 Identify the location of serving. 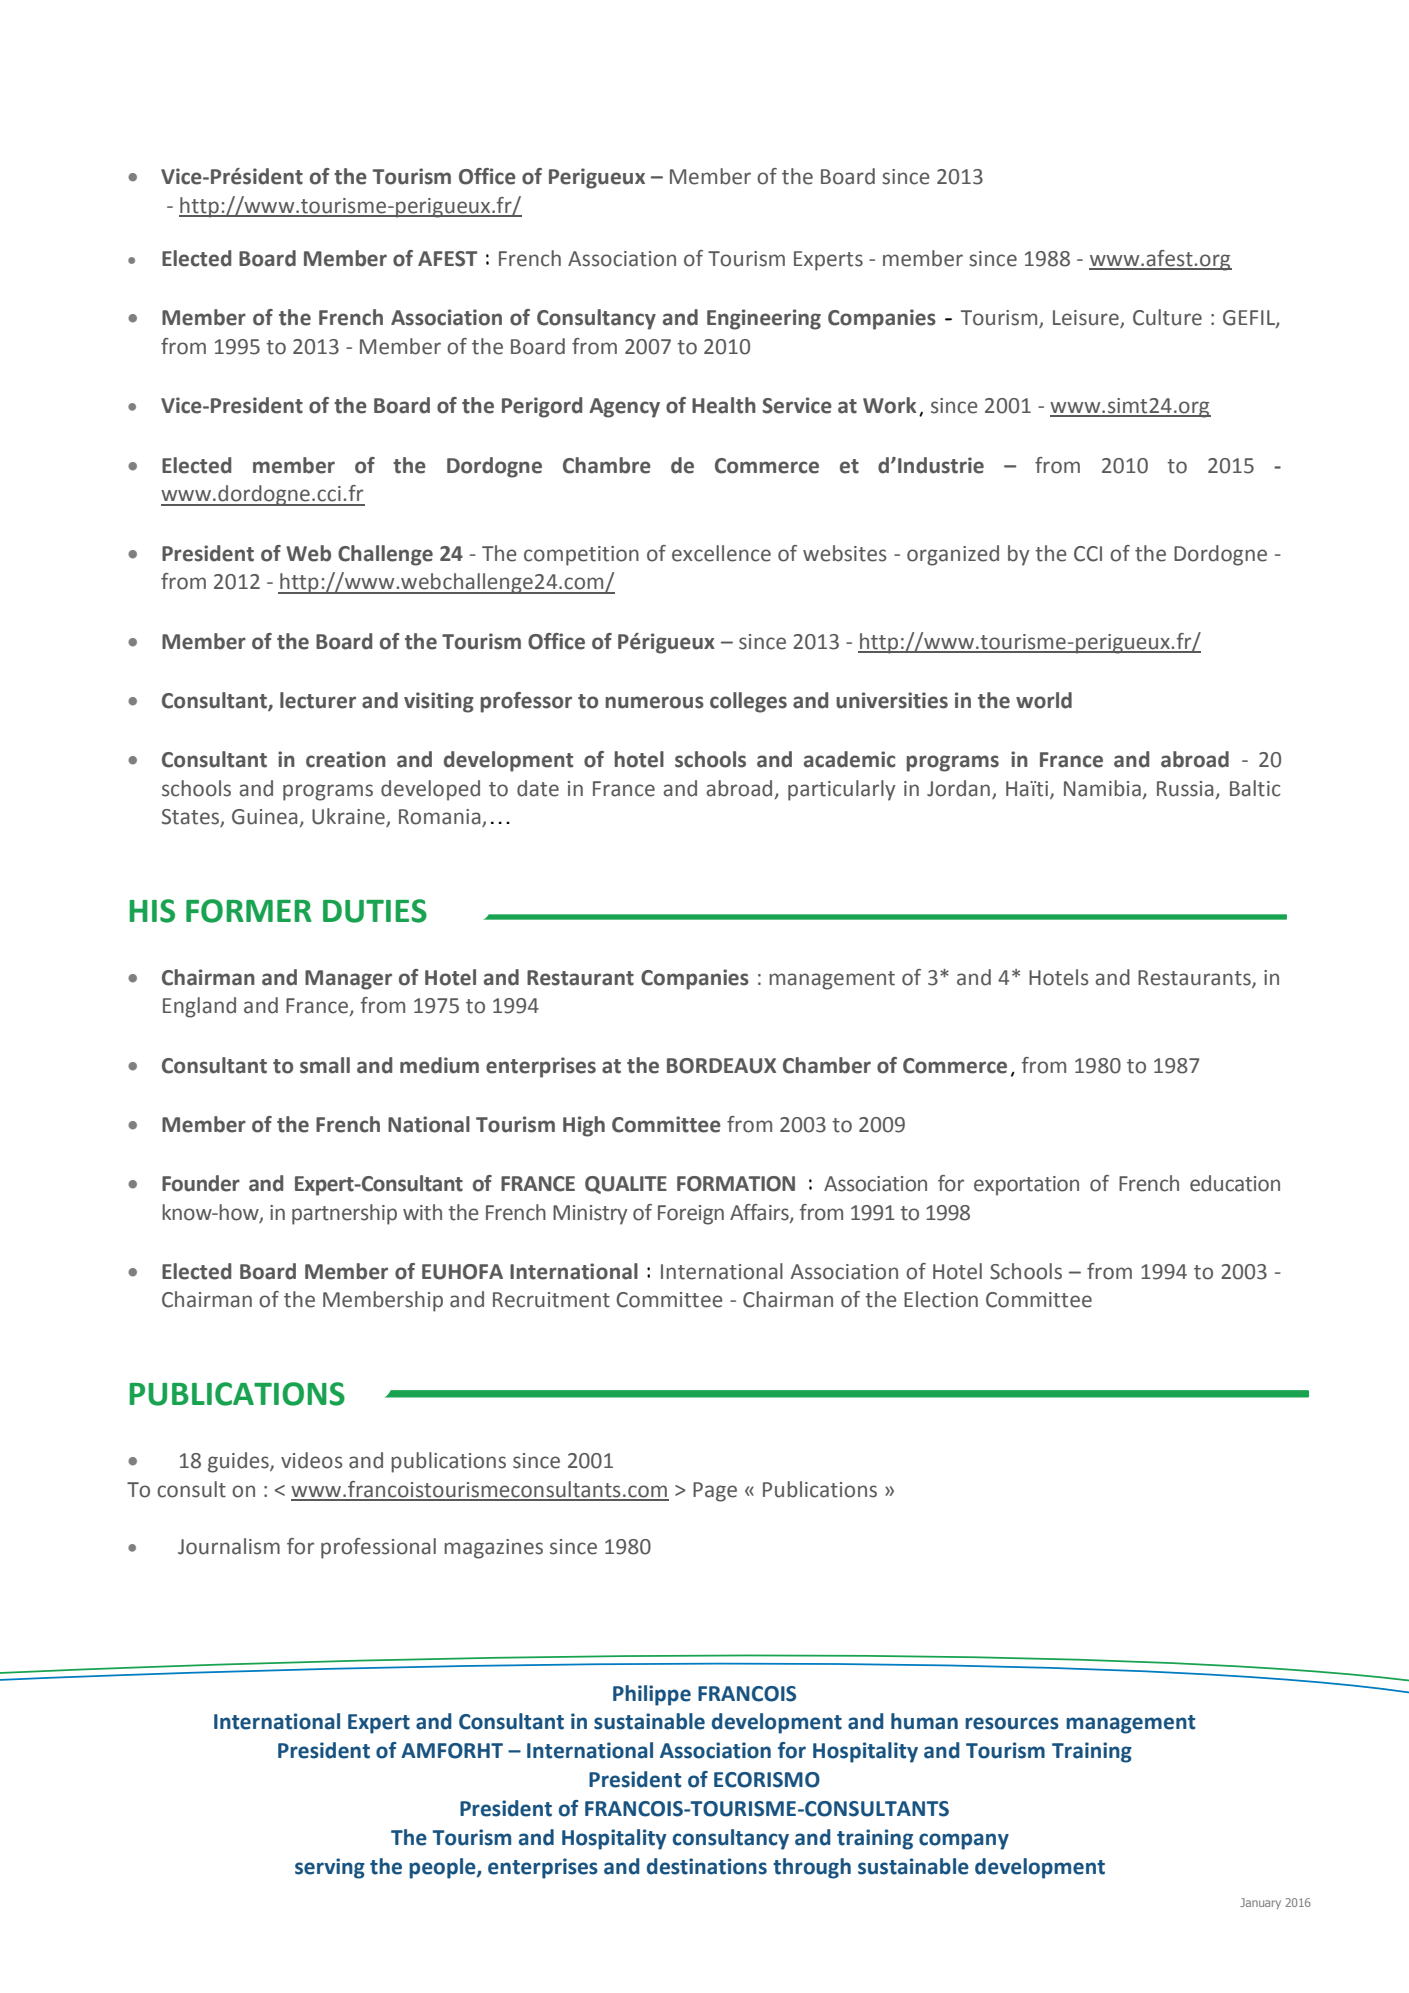
(330, 1868).
